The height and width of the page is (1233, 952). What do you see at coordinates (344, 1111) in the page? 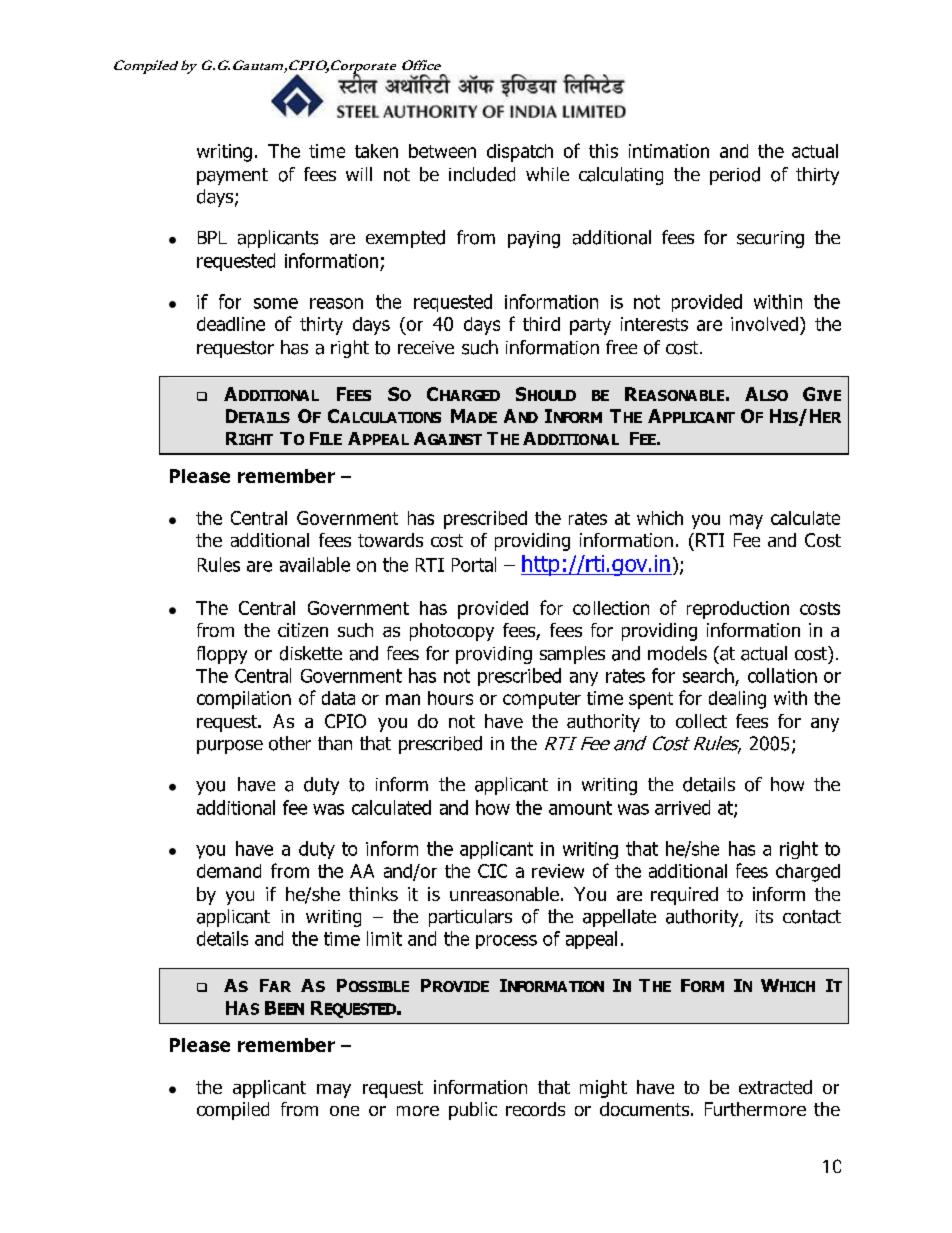
I see `one` at bounding box center [344, 1111].
